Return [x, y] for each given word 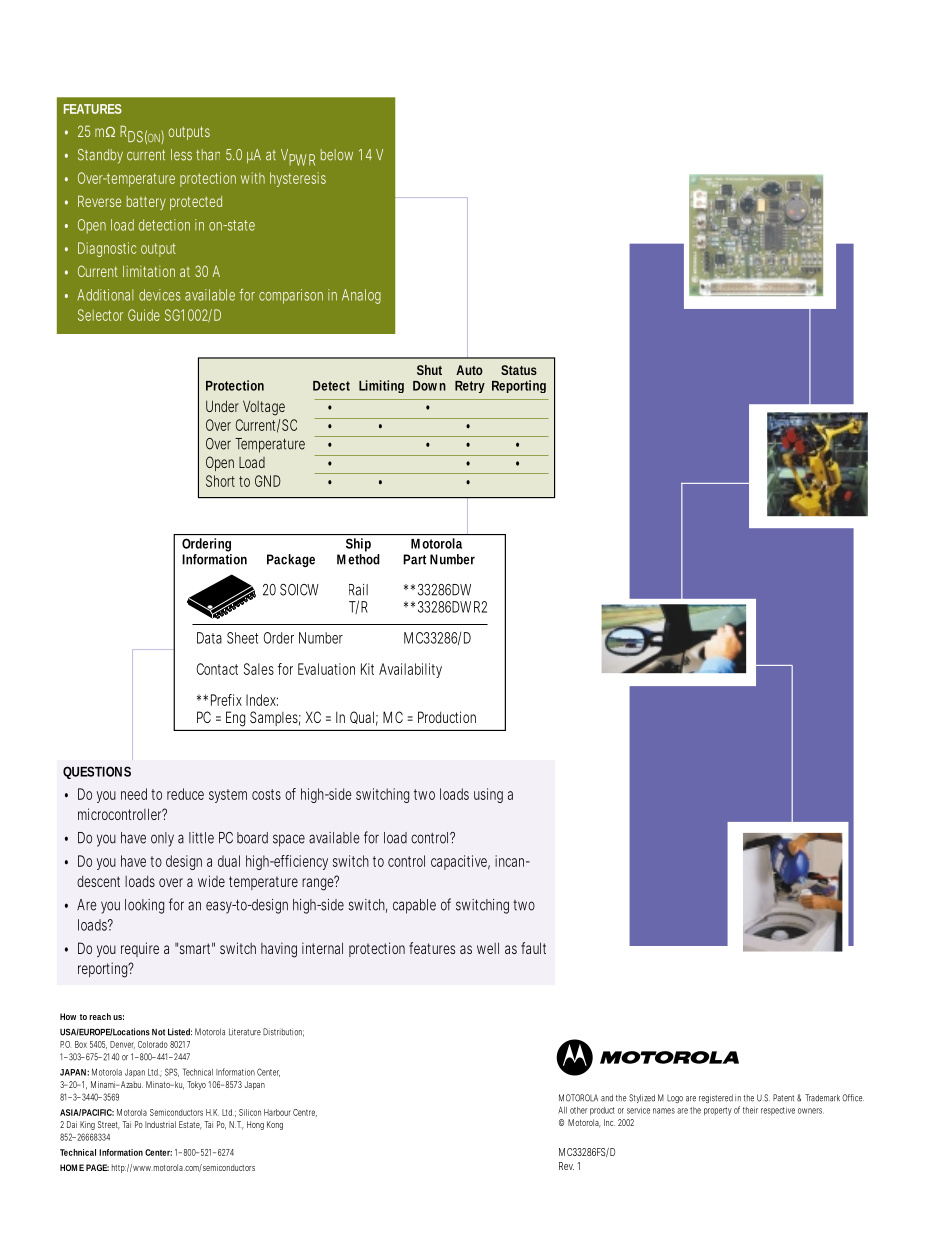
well [488, 948]
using [488, 795]
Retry [470, 387]
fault [533, 948]
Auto [469, 370]
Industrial [160, 1124]
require [140, 949]
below [337, 155]
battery [146, 203]
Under [222, 406]
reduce [185, 794]
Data [209, 638]
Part [414, 559]
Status [519, 370]
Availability [410, 670]
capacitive [460, 862]
